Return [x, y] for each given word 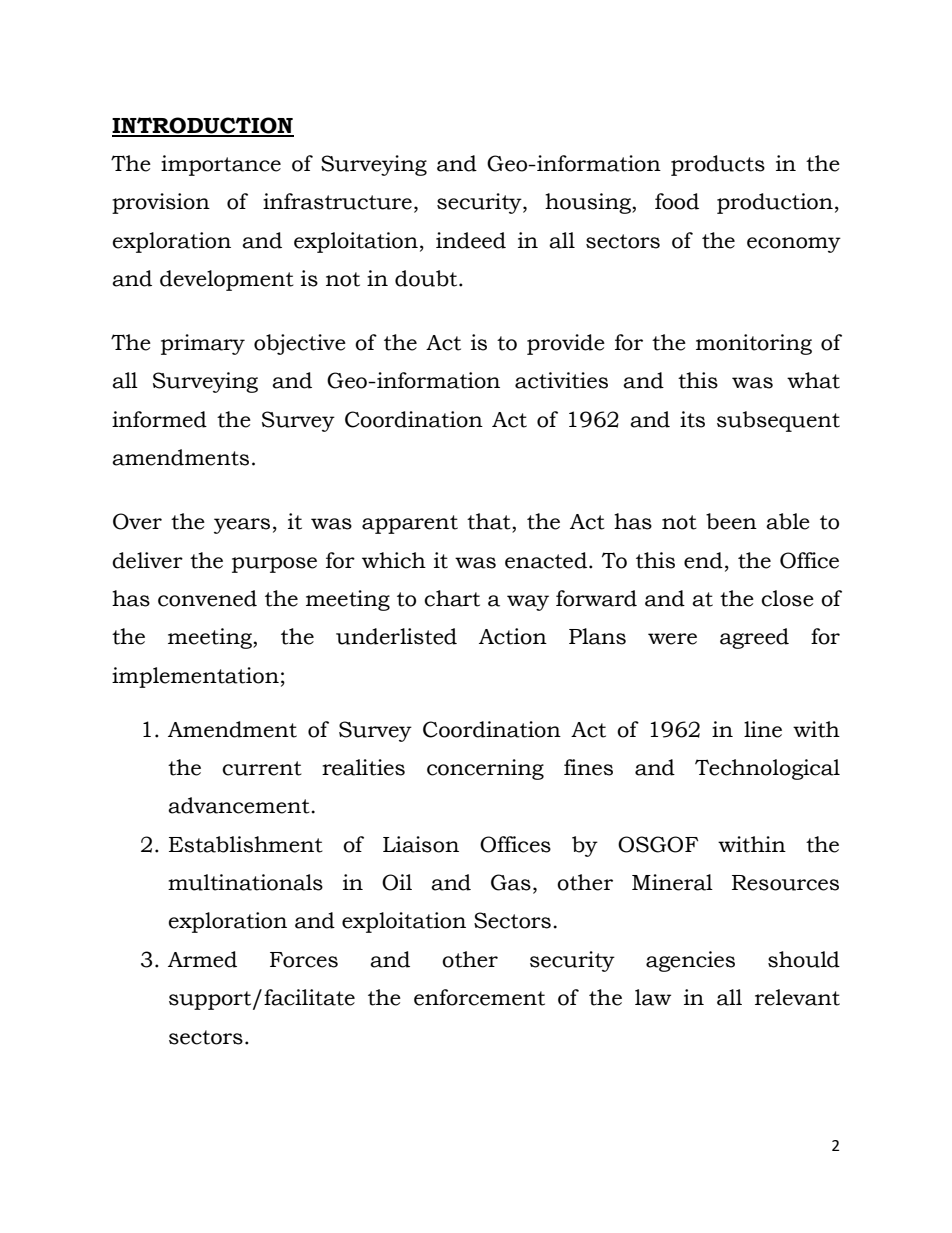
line [763, 729]
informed [159, 419]
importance [221, 165]
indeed [471, 240]
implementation [195, 677]
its [692, 419]
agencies [690, 961]
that [490, 521]
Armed [202, 959]
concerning [485, 769]
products [718, 165]
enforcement [479, 997]
